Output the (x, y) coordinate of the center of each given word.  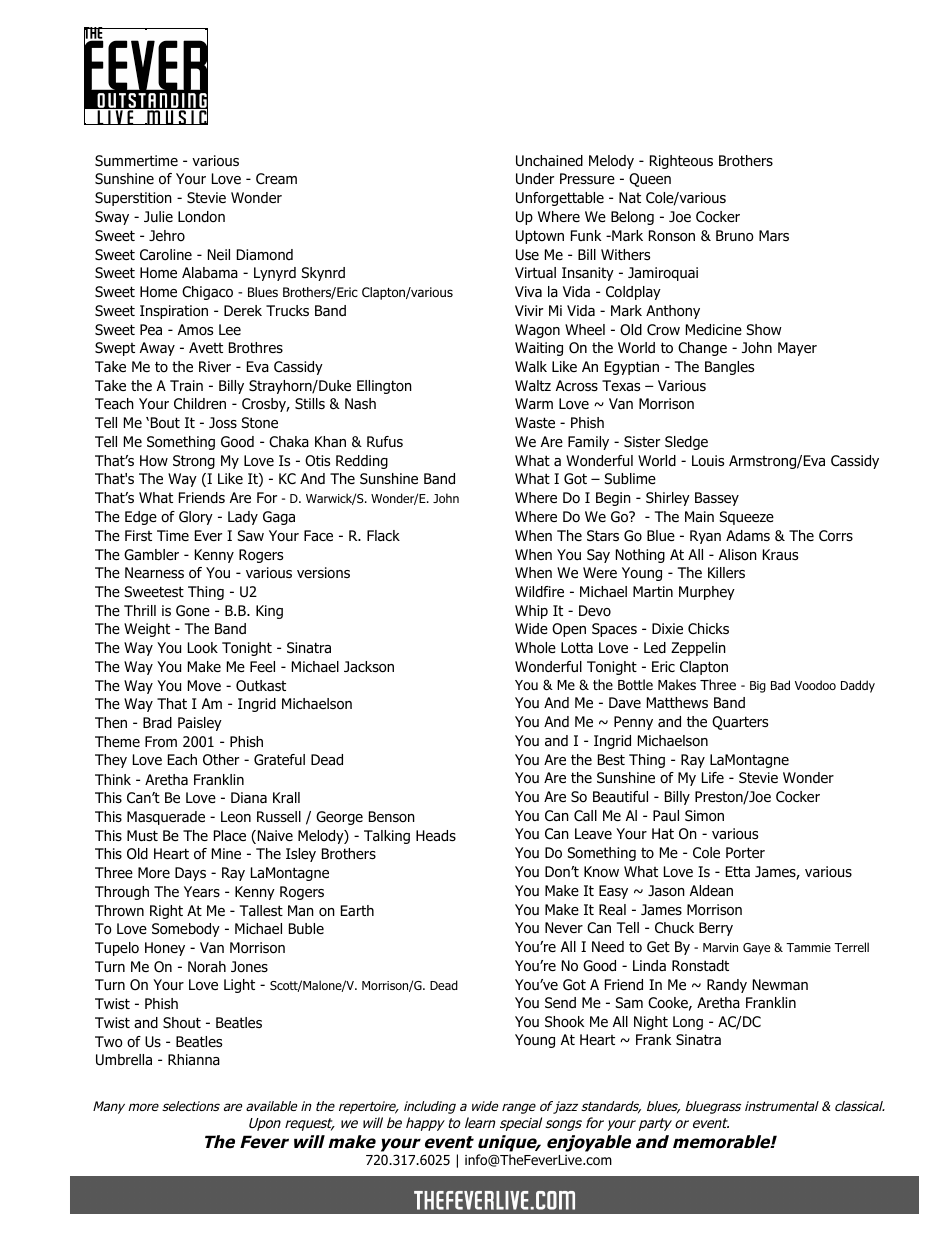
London (201, 217)
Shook (564, 1021)
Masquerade (166, 818)
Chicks (708, 628)
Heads (436, 836)
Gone (193, 611)
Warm (534, 404)
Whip (531, 612)
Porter (745, 853)
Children (200, 403)
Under (535, 179)
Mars (774, 235)
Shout (182, 1023)
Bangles (729, 368)
